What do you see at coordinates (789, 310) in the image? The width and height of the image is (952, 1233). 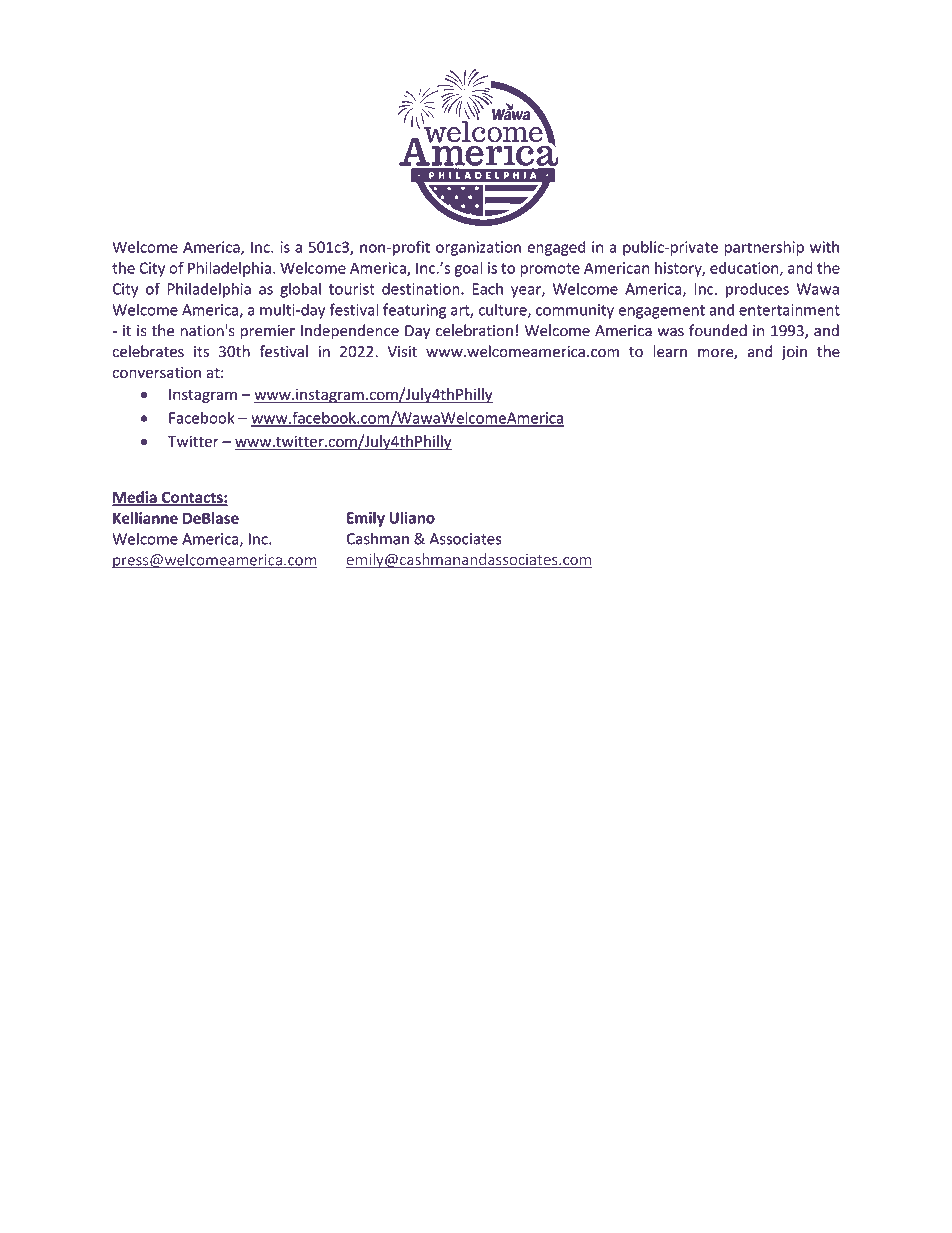 I see `entertainment` at bounding box center [789, 310].
